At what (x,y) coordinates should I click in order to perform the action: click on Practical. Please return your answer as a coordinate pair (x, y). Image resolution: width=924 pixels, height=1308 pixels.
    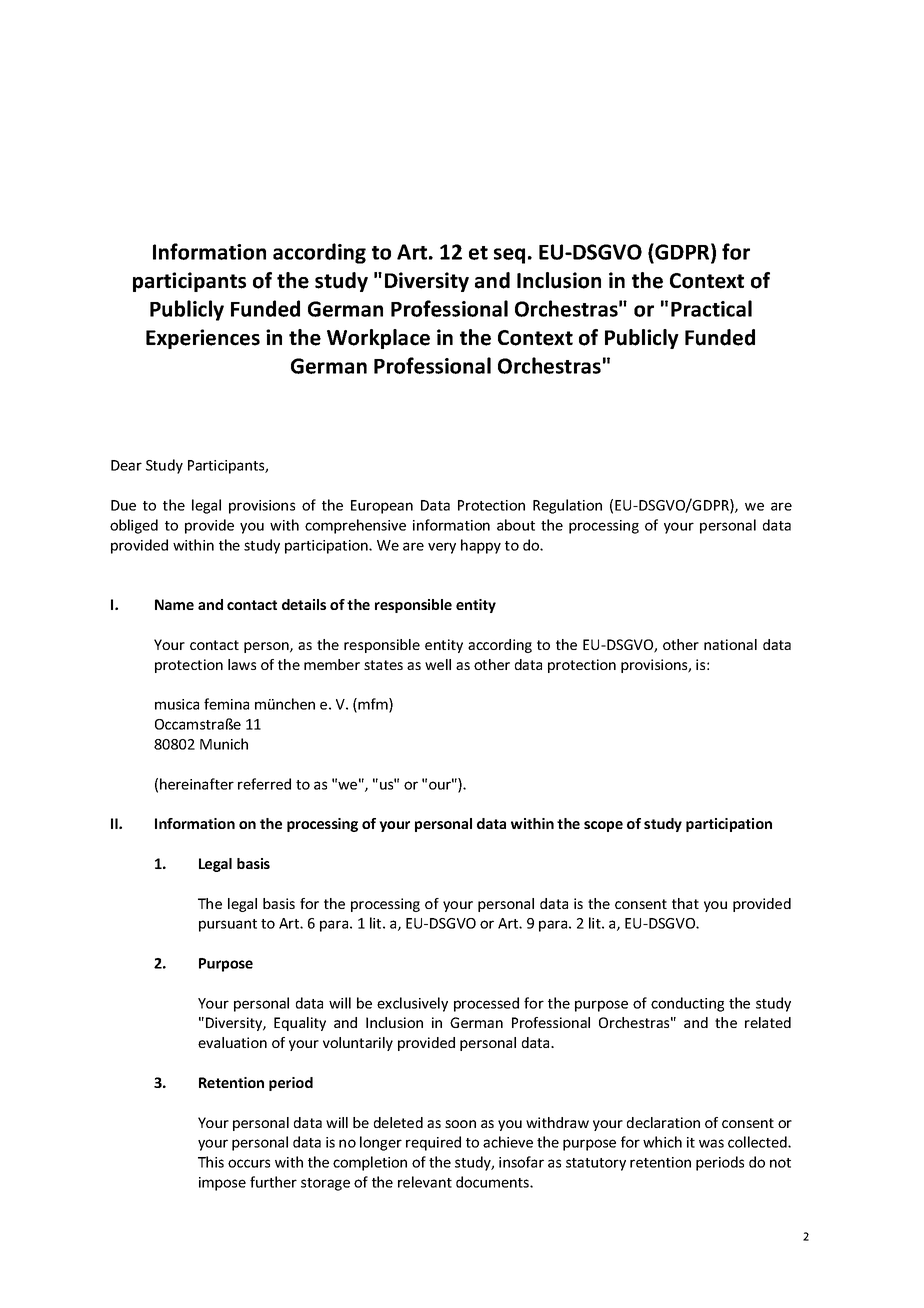
    Looking at the image, I should click on (711, 308).
